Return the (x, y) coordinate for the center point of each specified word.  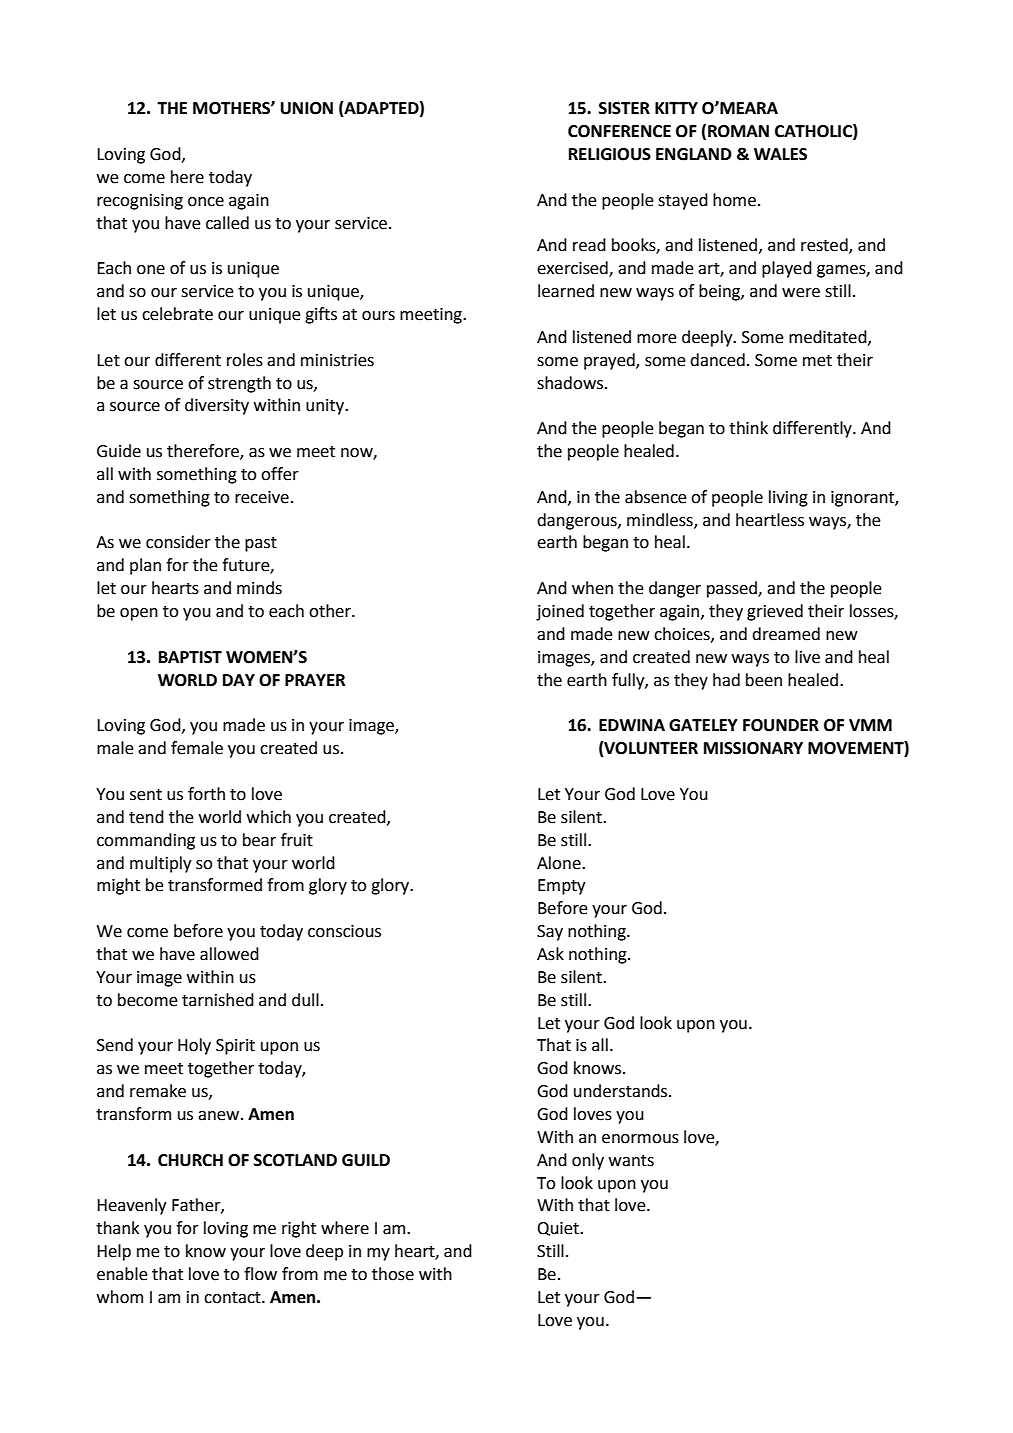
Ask (550, 954)
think (748, 428)
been (764, 680)
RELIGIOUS (610, 154)
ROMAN (738, 131)
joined (560, 612)
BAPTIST (190, 657)
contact (233, 1298)
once (206, 202)
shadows (571, 383)
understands (622, 1091)
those (393, 1274)
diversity (217, 406)
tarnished (218, 1000)
